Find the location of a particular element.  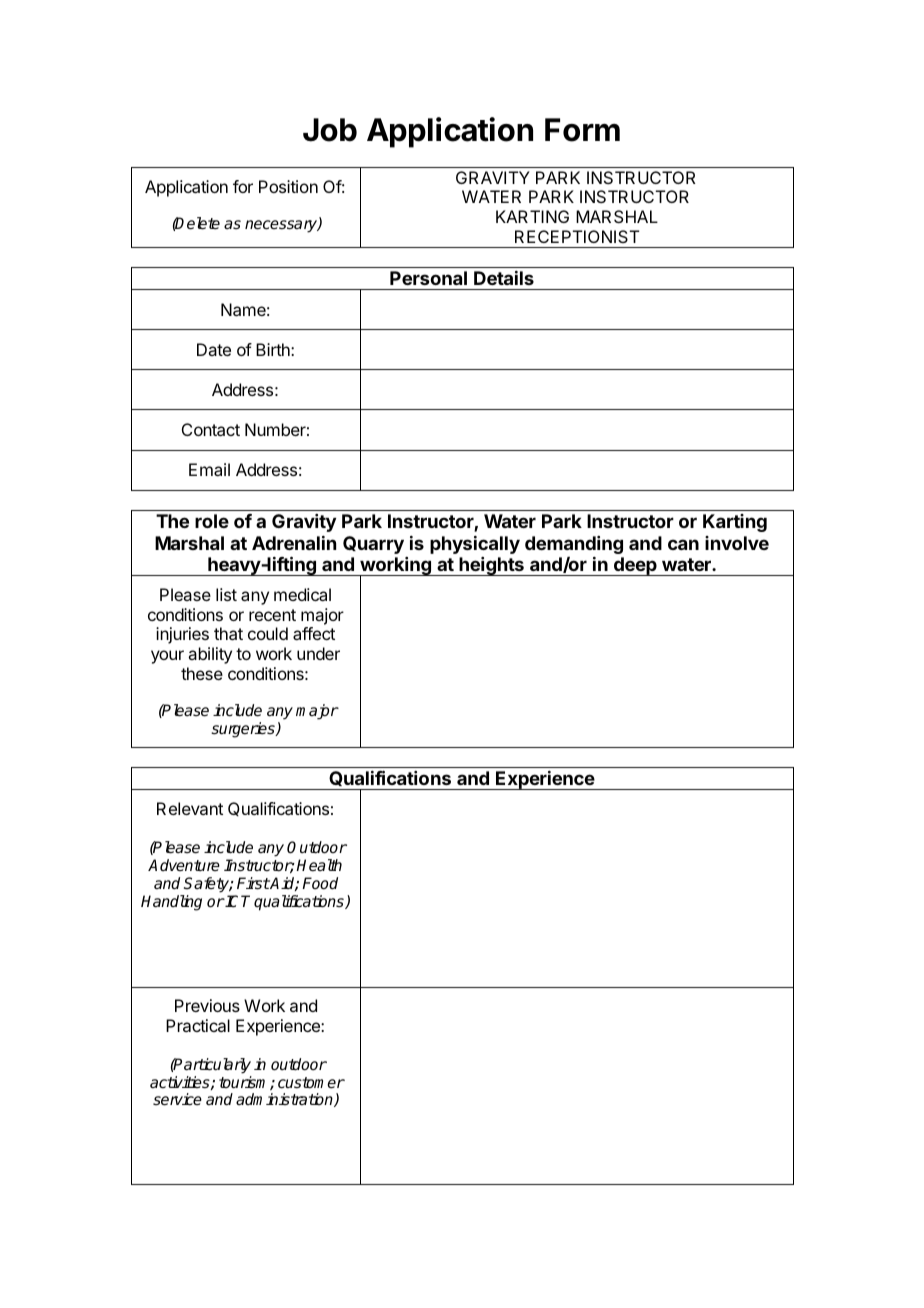

Position is located at coordinates (288, 186).
